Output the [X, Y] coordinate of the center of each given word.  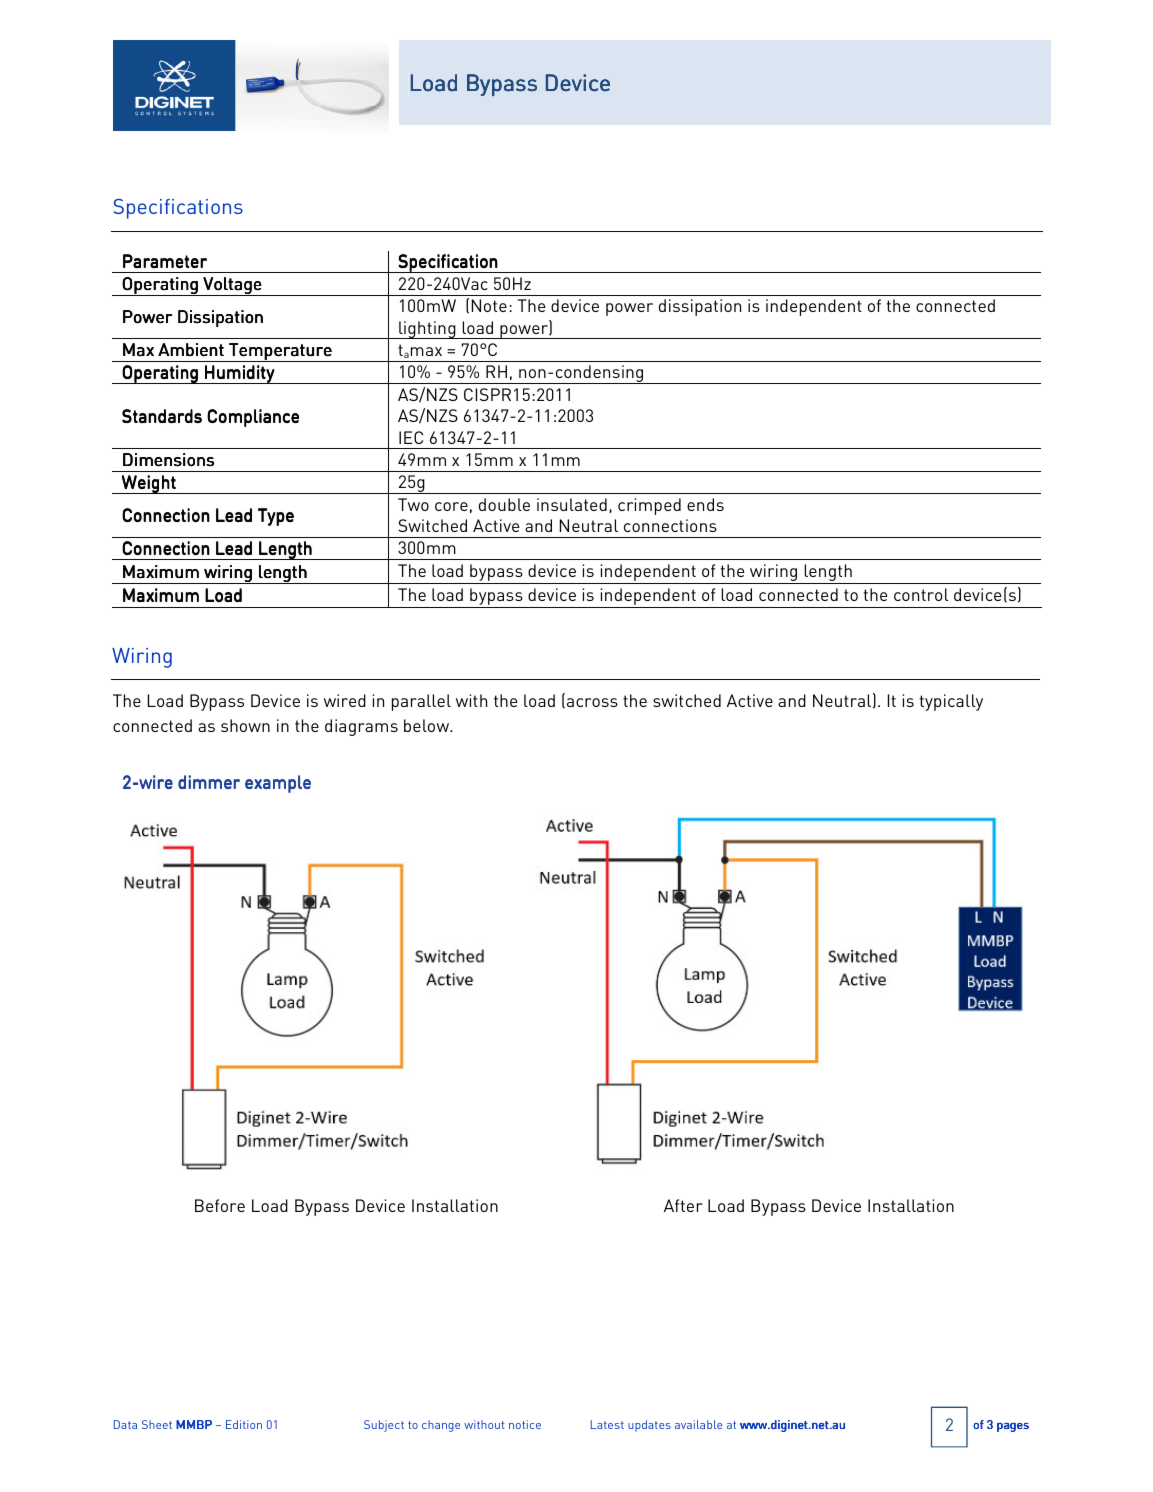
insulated [572, 504]
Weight [149, 484]
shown [245, 725]
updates [649, 1426]
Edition [244, 1424]
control [921, 594]
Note [489, 305]
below [428, 725]
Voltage [233, 286]
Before [220, 1205]
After [683, 1205]
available [698, 1424]
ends [705, 504]
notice [525, 1424]
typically [951, 702]
